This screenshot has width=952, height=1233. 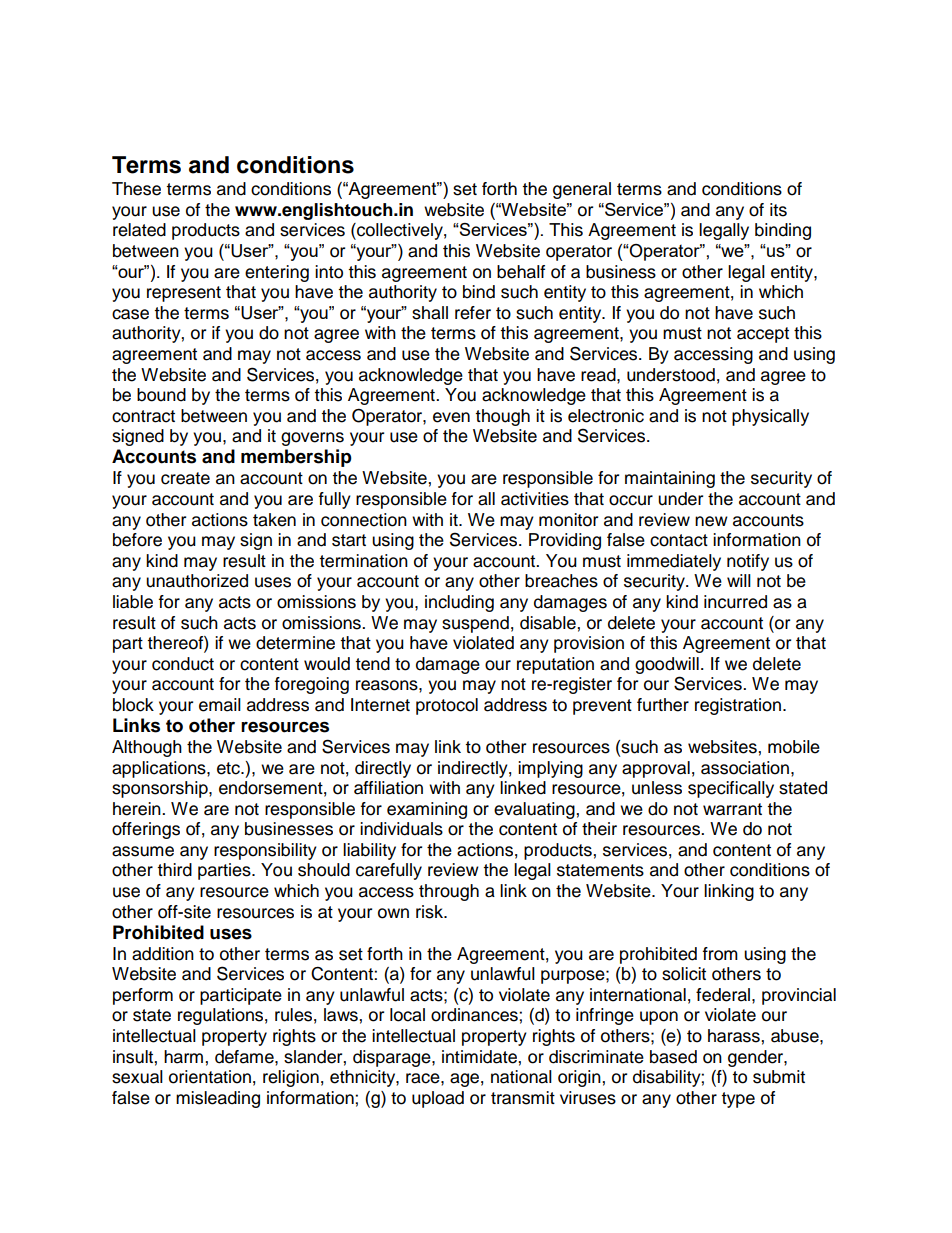 I want to click on conduct, so click(x=183, y=664).
